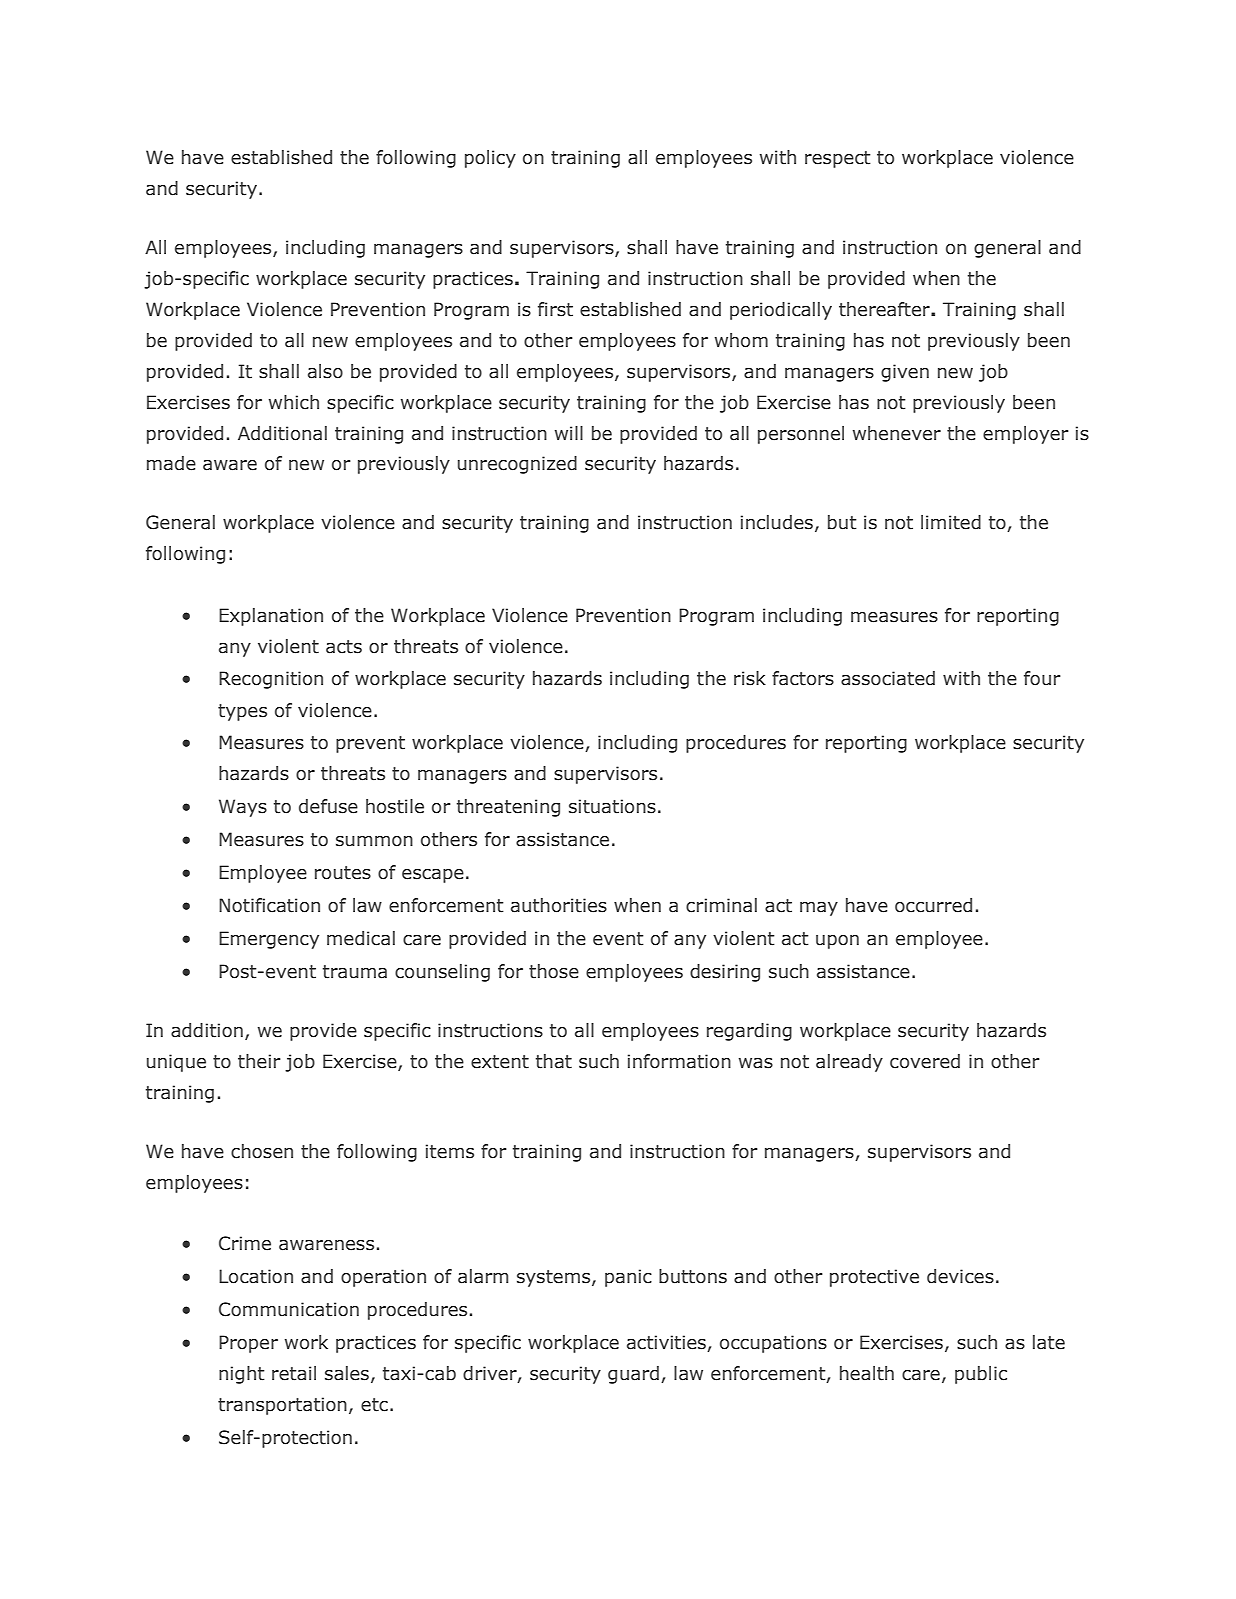 The height and width of the screenshot is (1599, 1236). What do you see at coordinates (555, 309) in the screenshot?
I see `first` at bounding box center [555, 309].
